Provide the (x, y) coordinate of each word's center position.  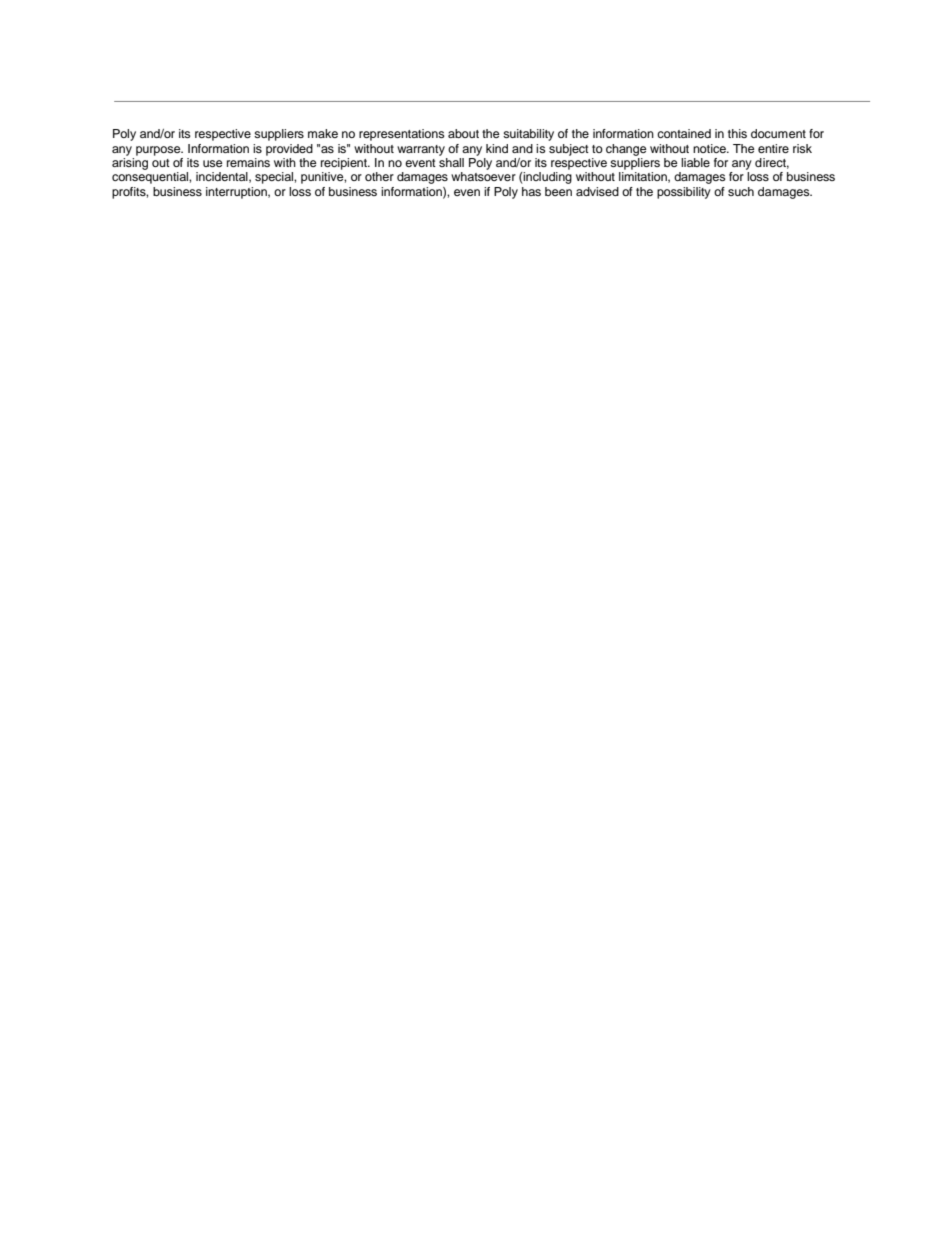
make (323, 133)
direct (772, 163)
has (531, 191)
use (213, 163)
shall (451, 161)
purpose (159, 151)
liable (695, 162)
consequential (151, 178)
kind (497, 148)
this (737, 133)
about (463, 133)
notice (710, 148)
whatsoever (483, 176)
